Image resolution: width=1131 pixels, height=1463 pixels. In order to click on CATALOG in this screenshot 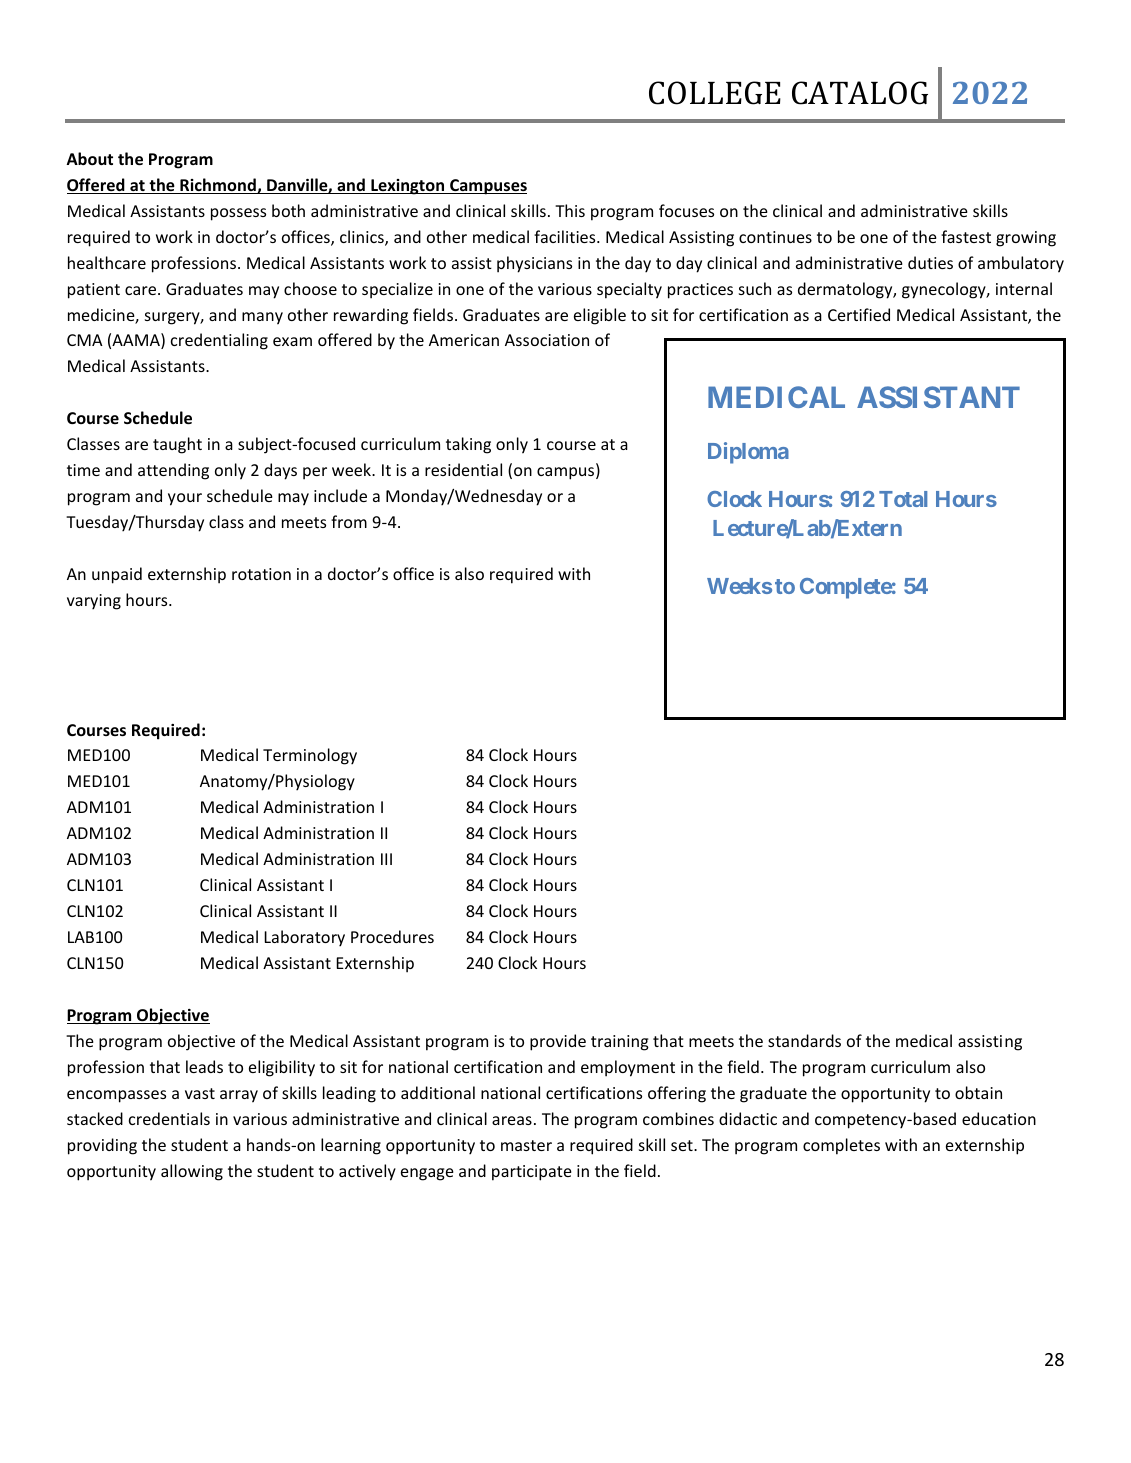, I will do `click(860, 93)`.
